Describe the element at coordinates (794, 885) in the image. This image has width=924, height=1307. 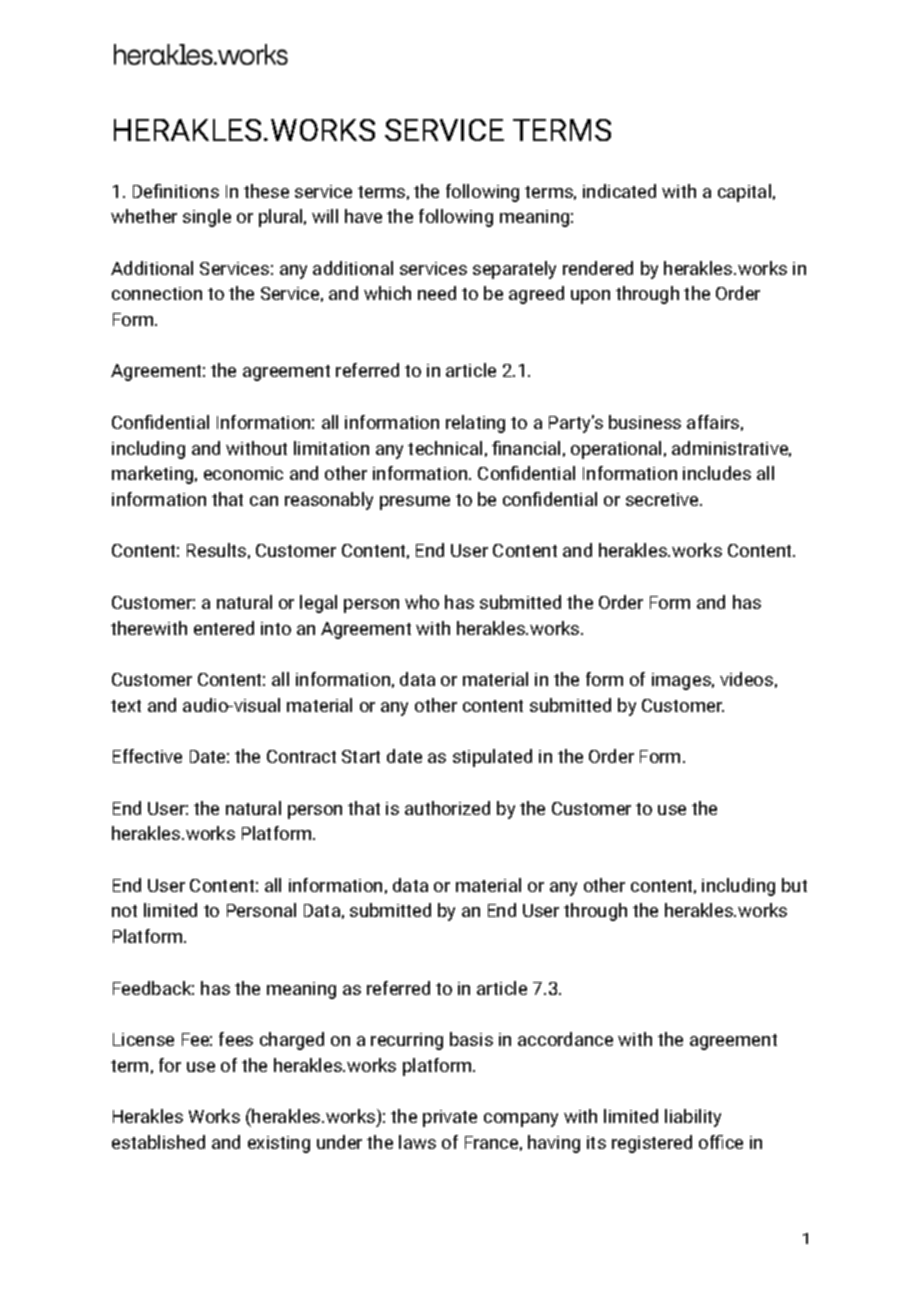
I see `but` at that location.
